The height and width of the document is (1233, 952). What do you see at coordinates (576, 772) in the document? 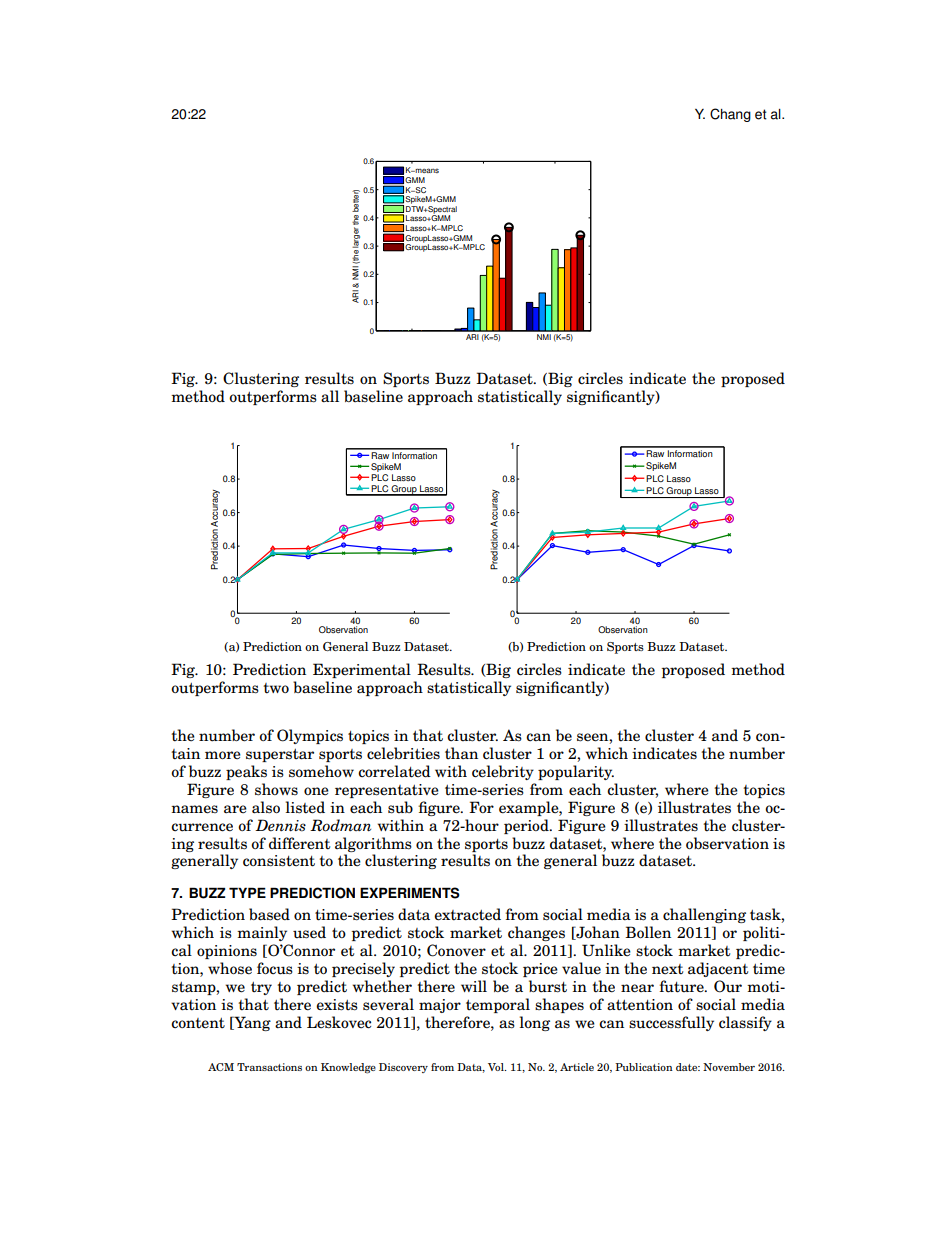
I see `popularity` at bounding box center [576, 772].
